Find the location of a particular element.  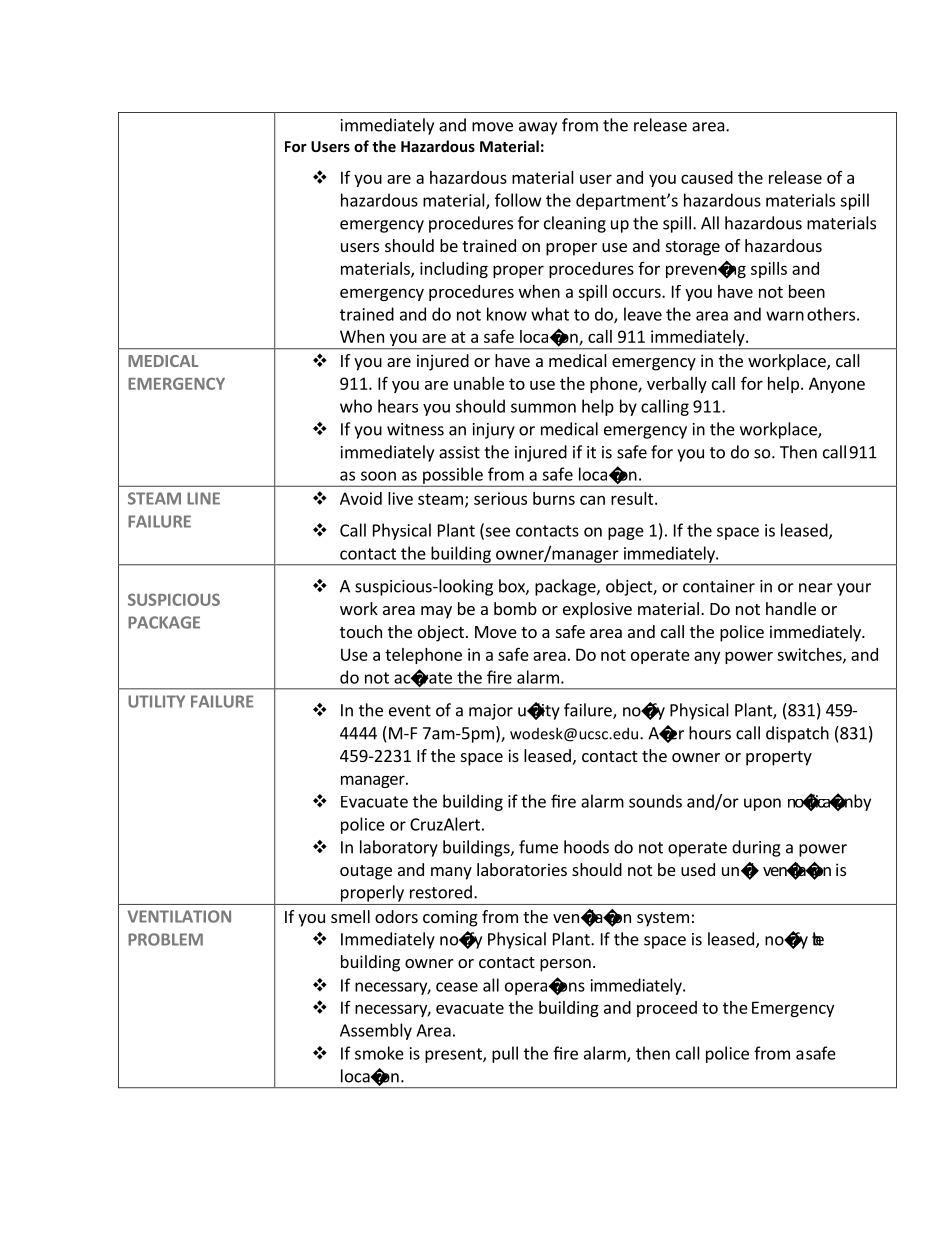

storage is located at coordinates (693, 248).
